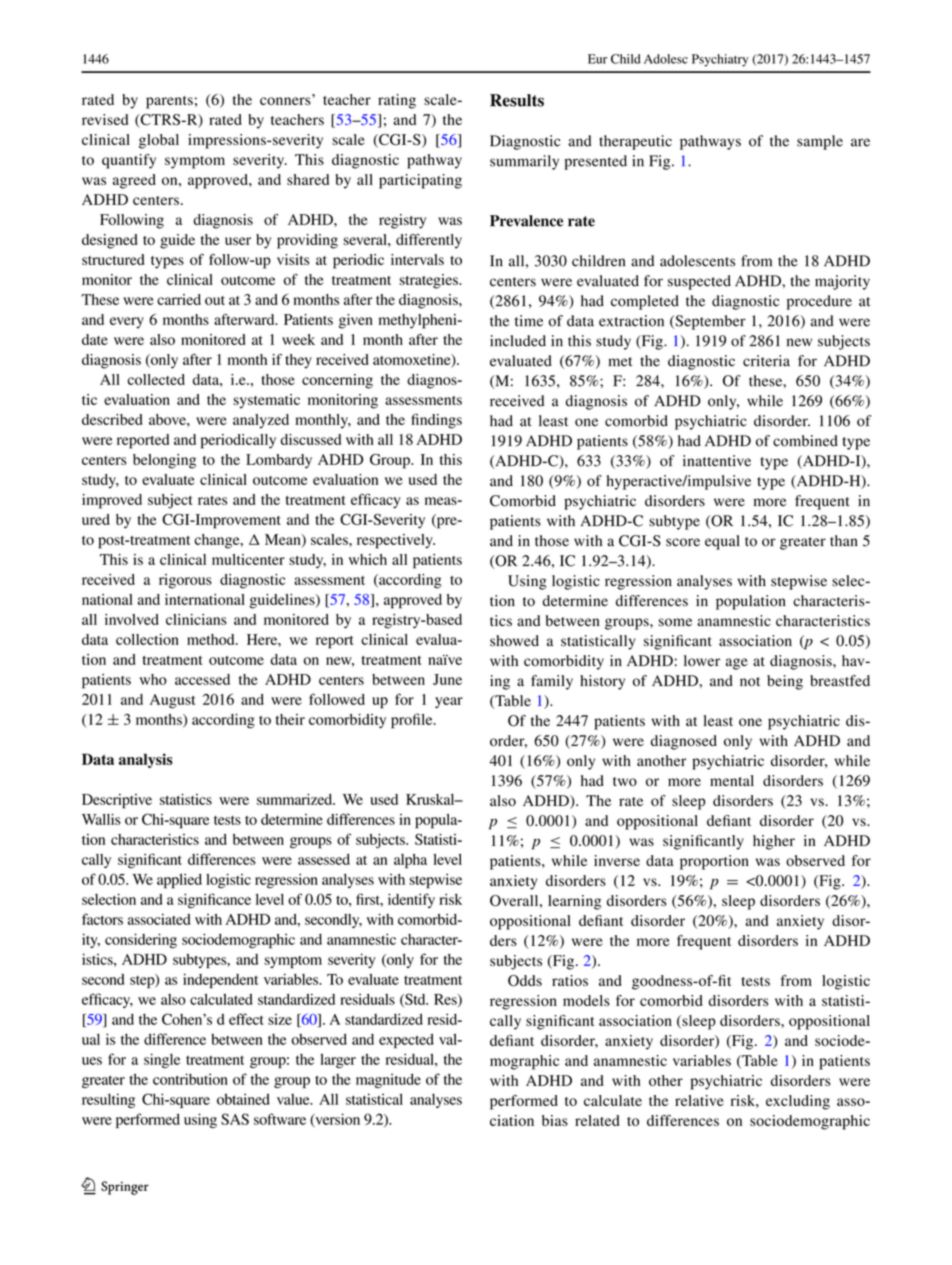 This screenshot has width=952, height=1265. Describe the element at coordinates (162, 1060) in the screenshot. I see `single` at that location.
